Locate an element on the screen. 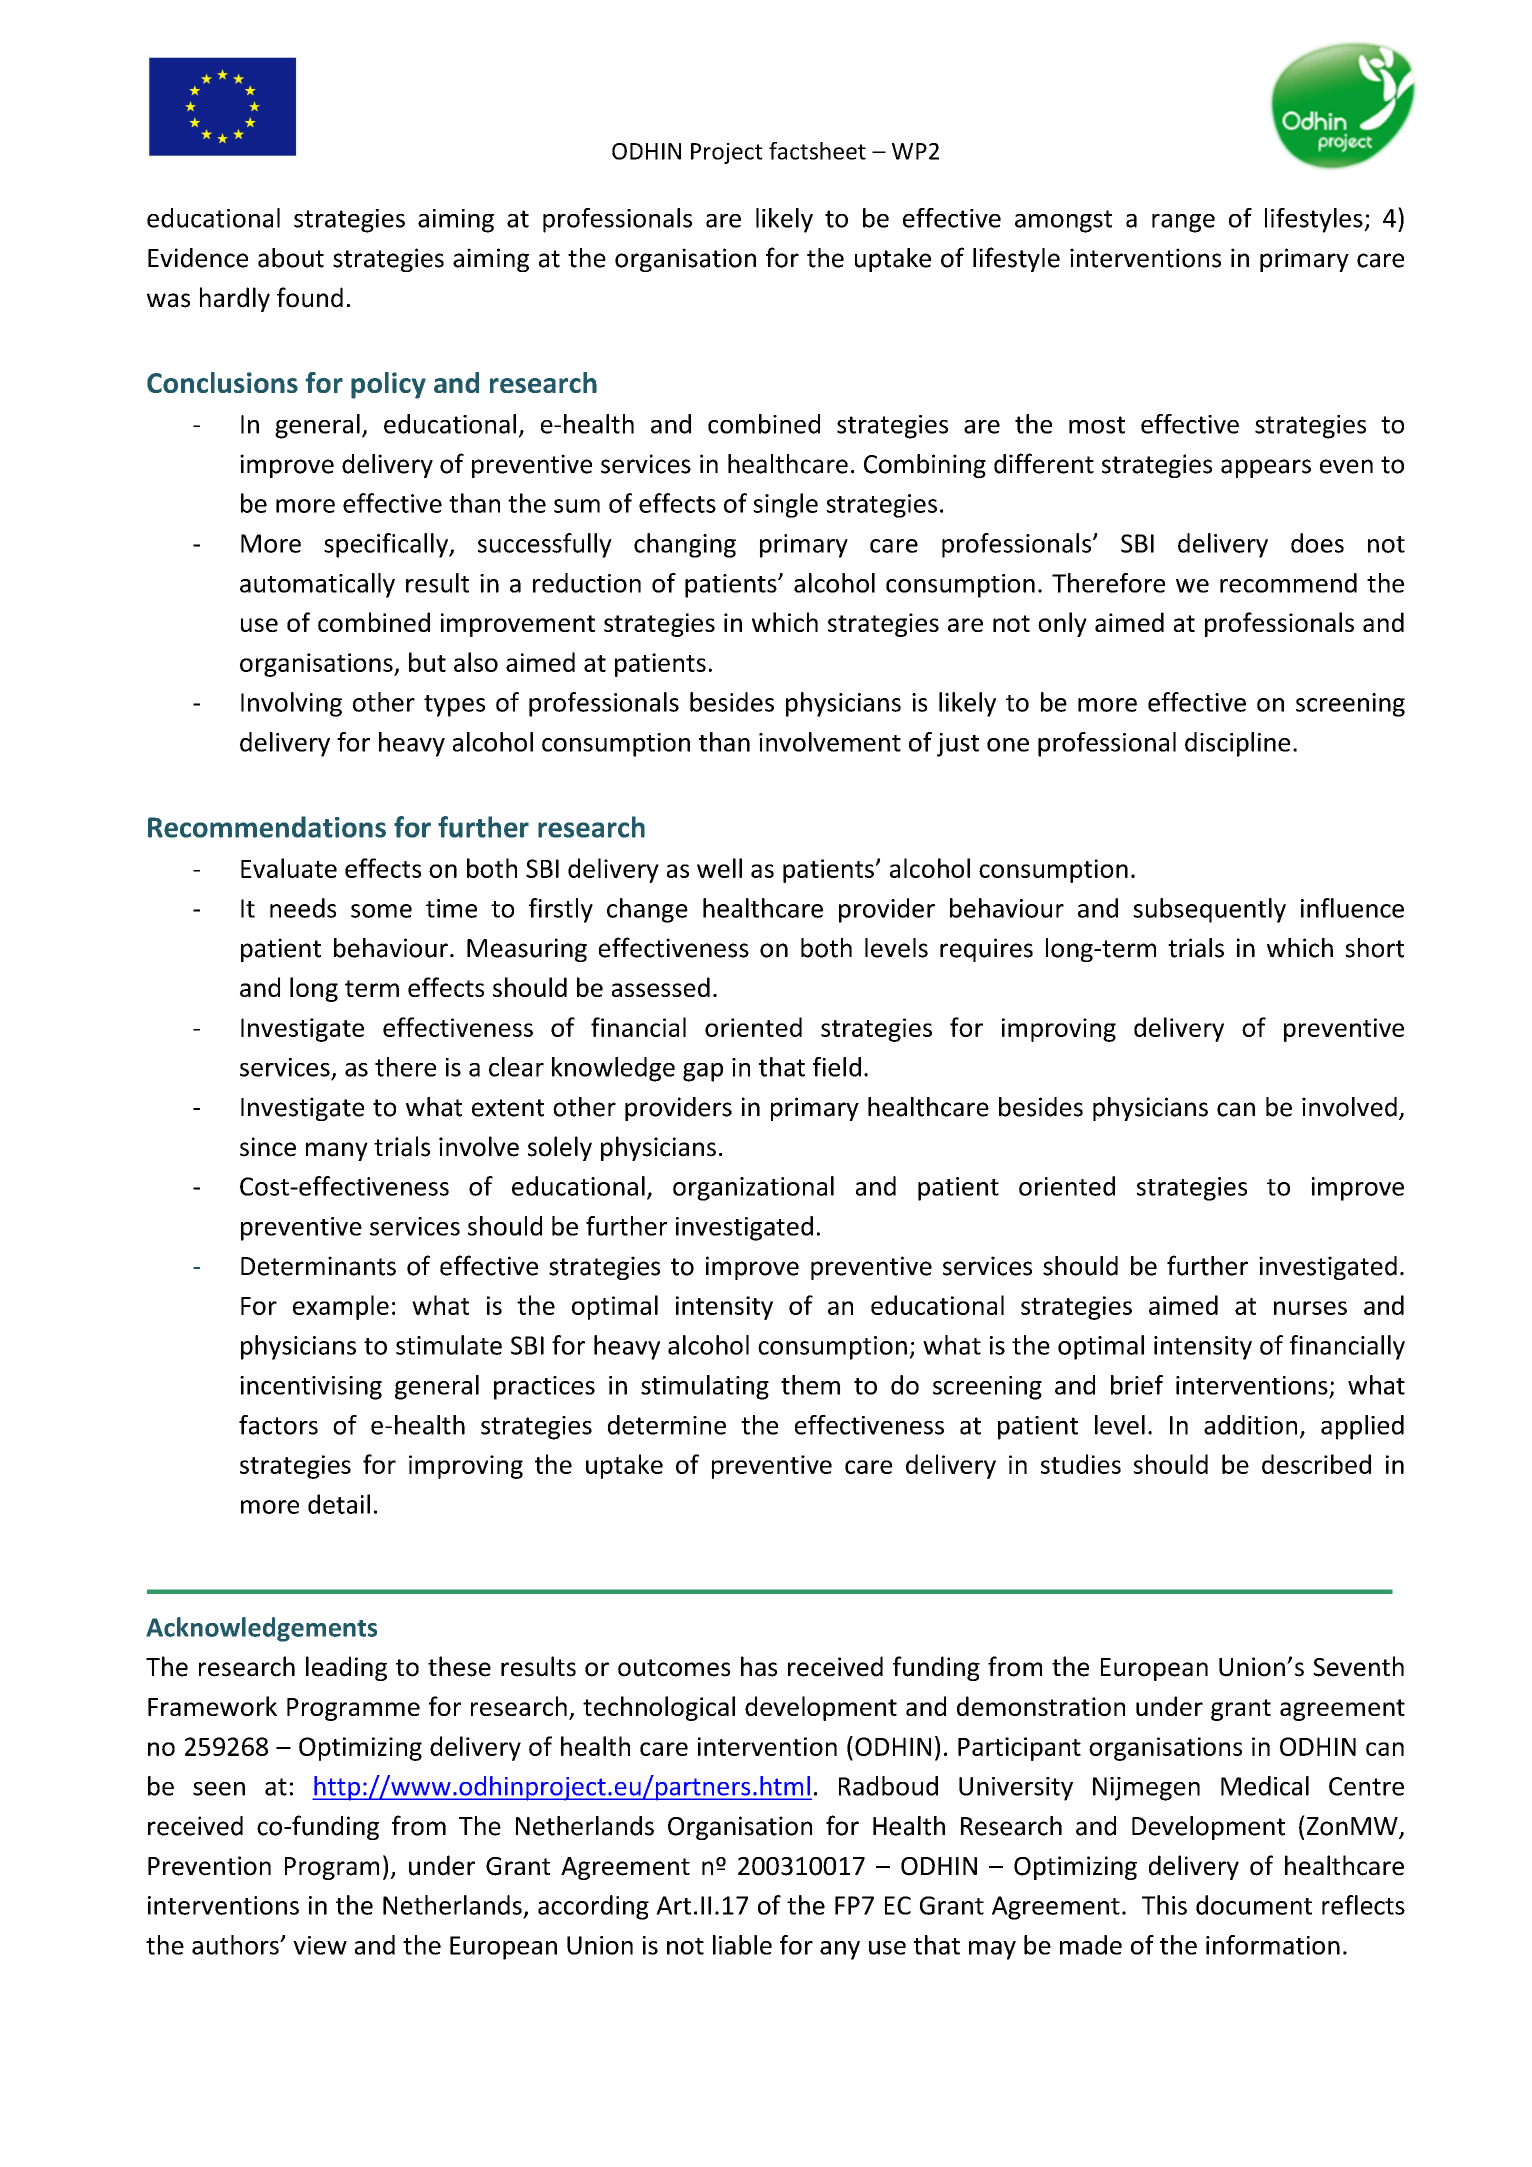 The image size is (1532, 2167). has is located at coordinates (759, 1666).
